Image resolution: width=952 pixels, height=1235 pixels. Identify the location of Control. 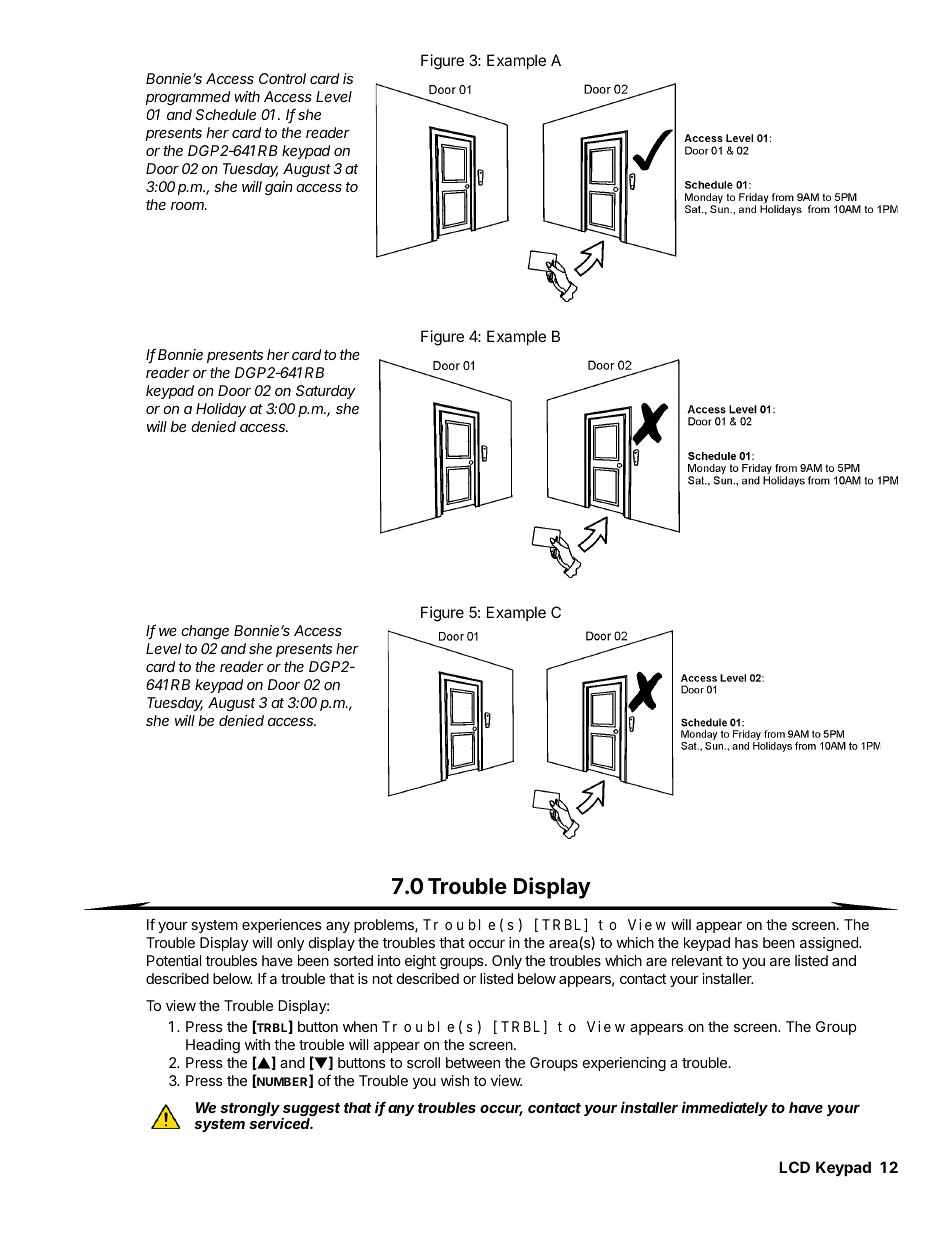
(282, 78).
